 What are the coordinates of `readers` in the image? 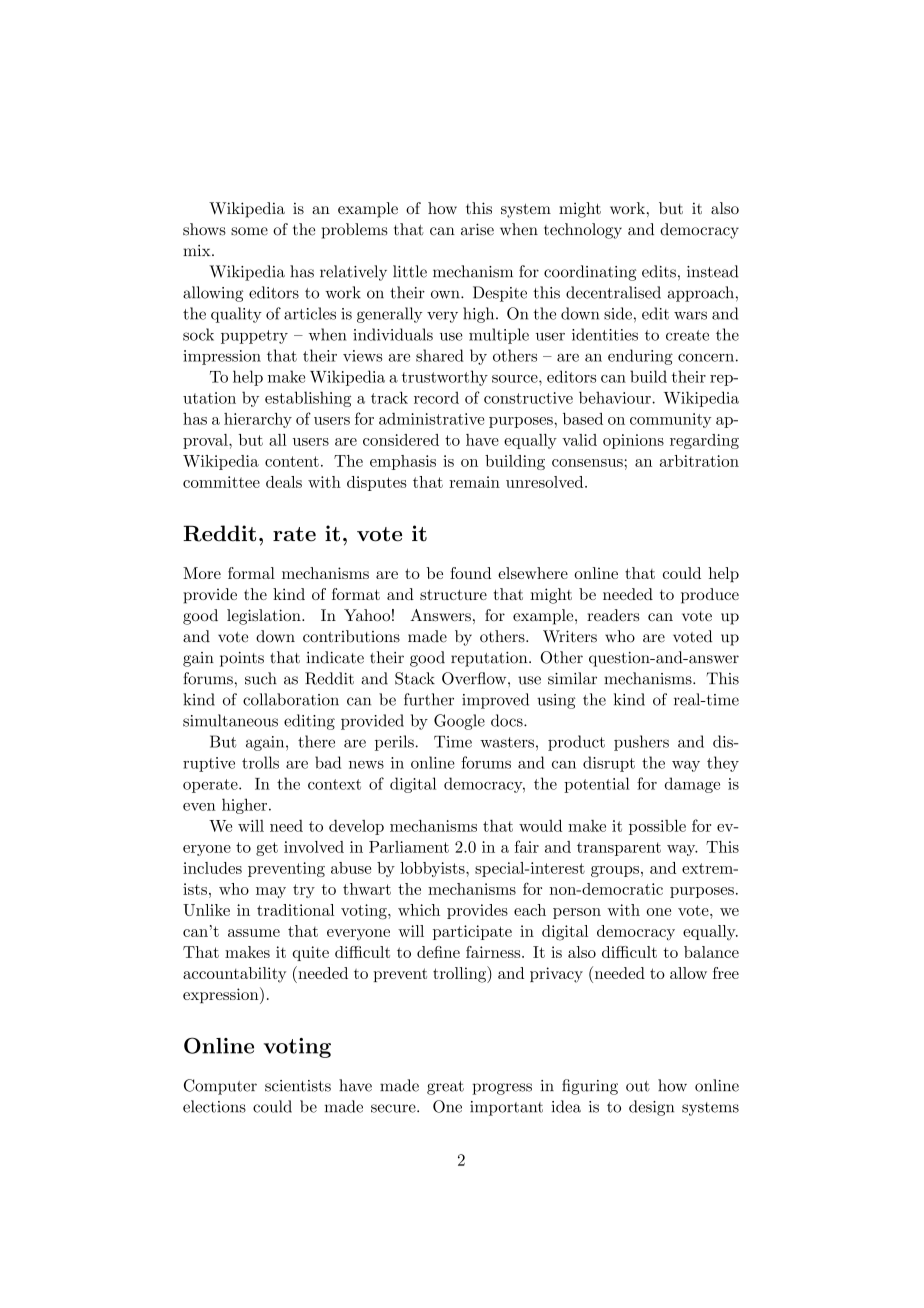 It's located at (613, 615).
